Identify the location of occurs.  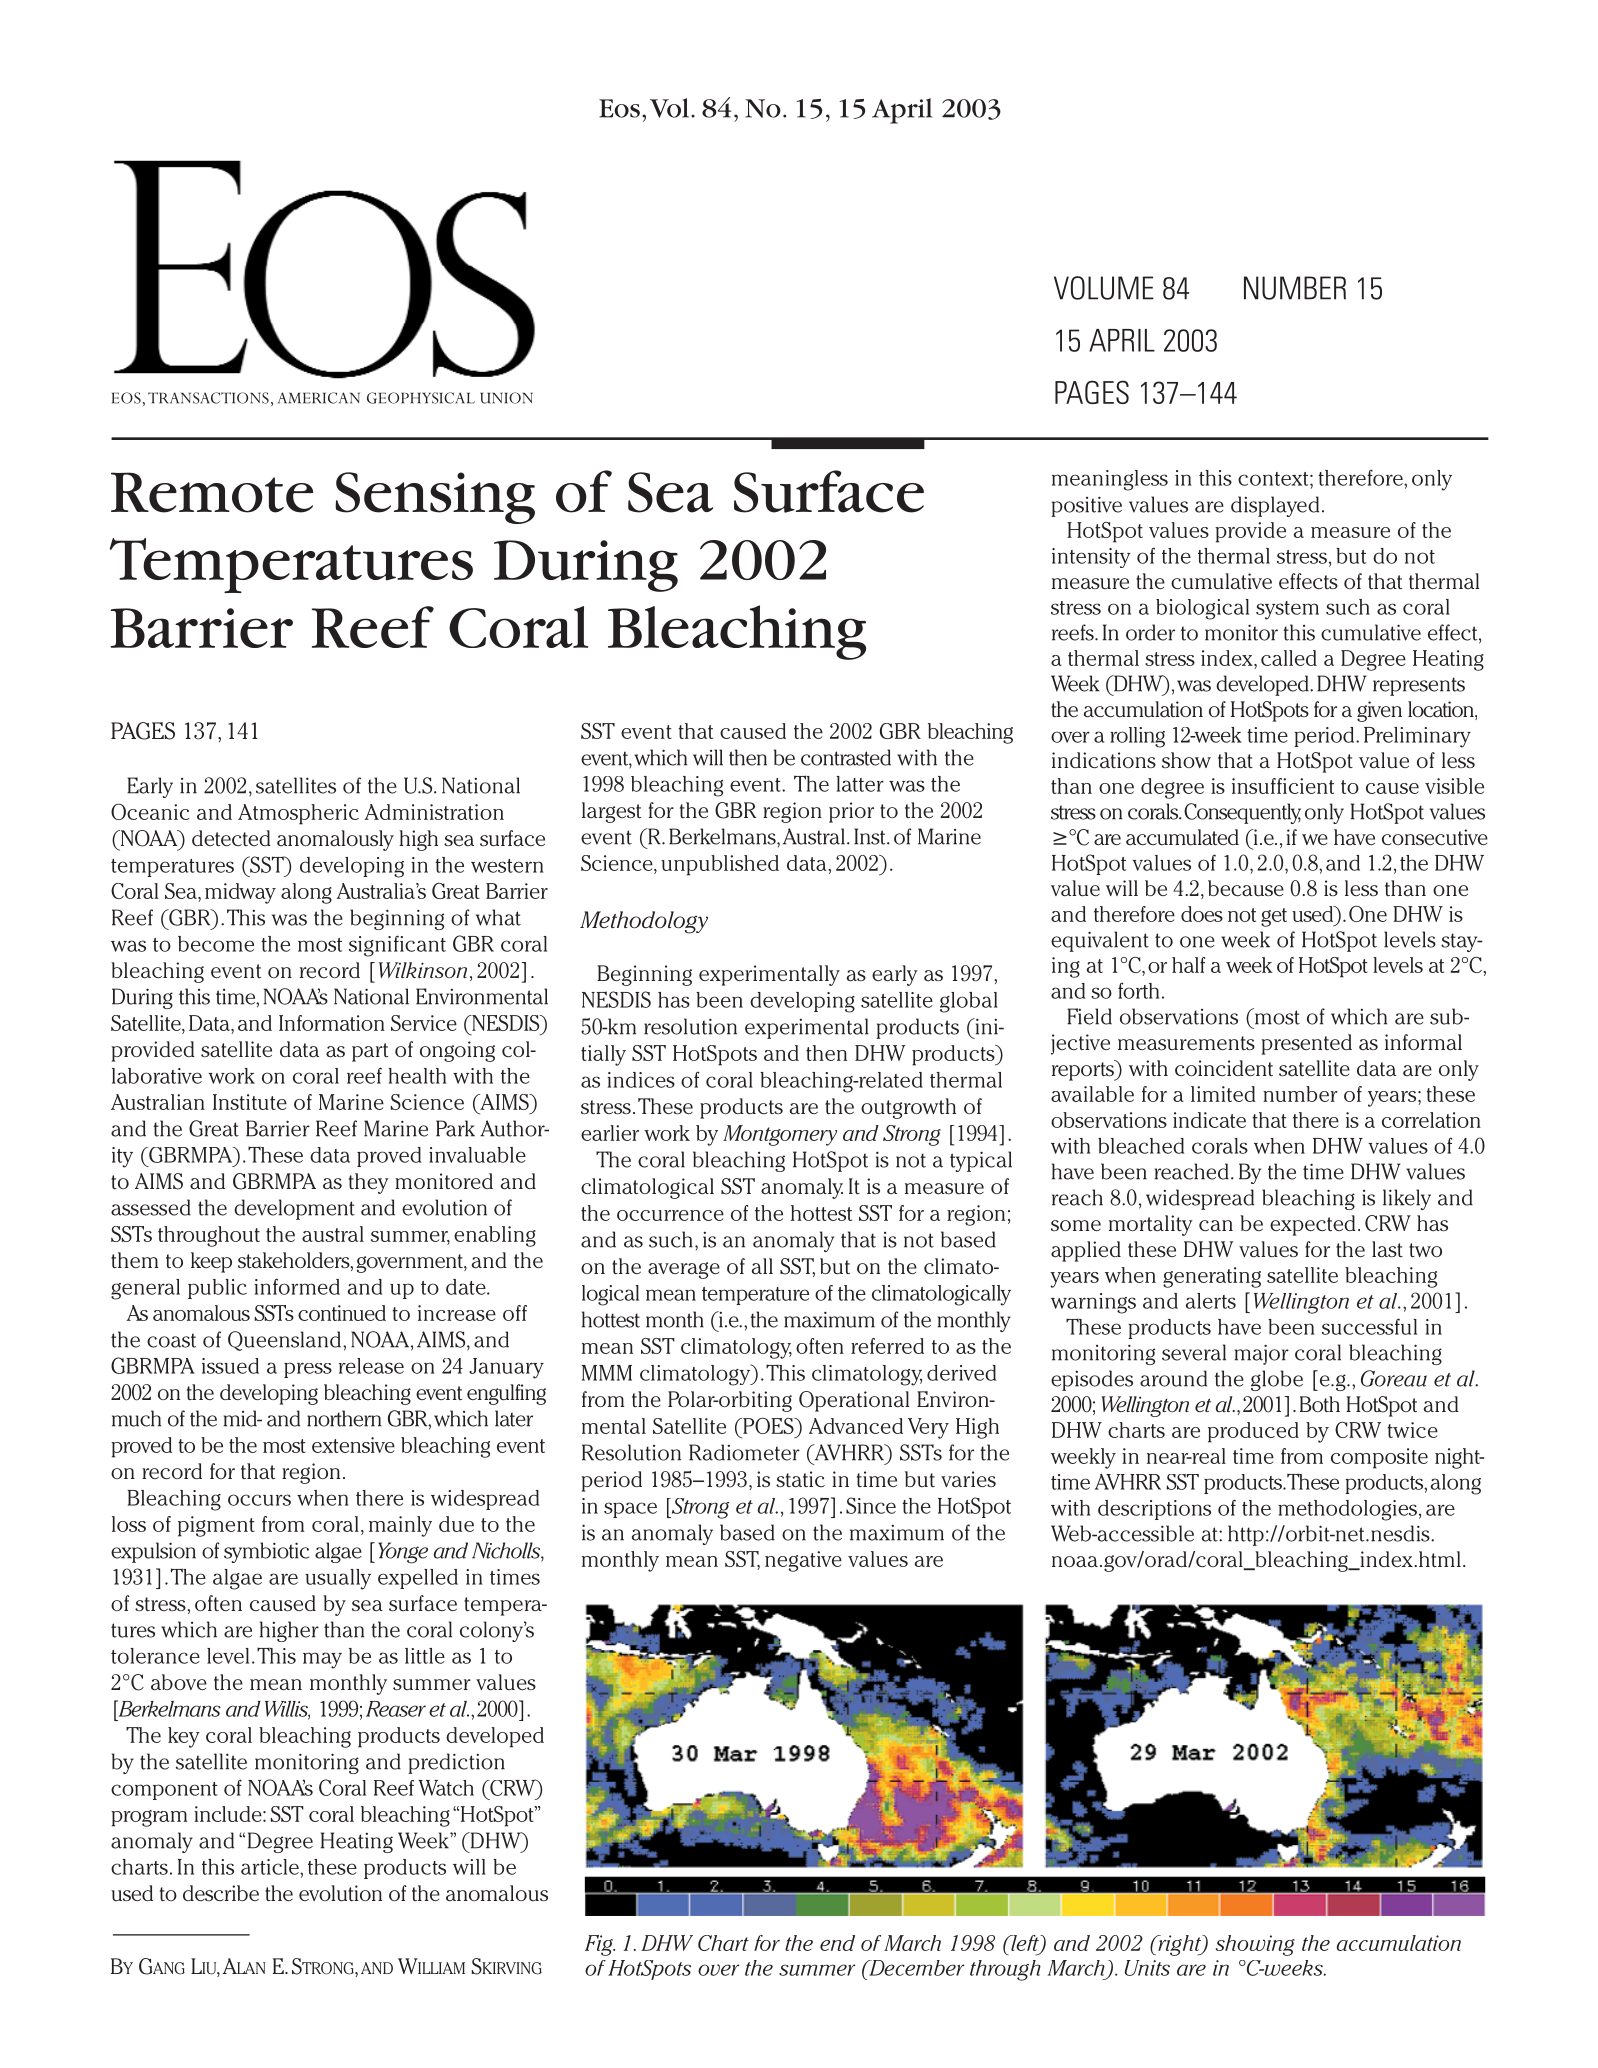
(259, 1500).
